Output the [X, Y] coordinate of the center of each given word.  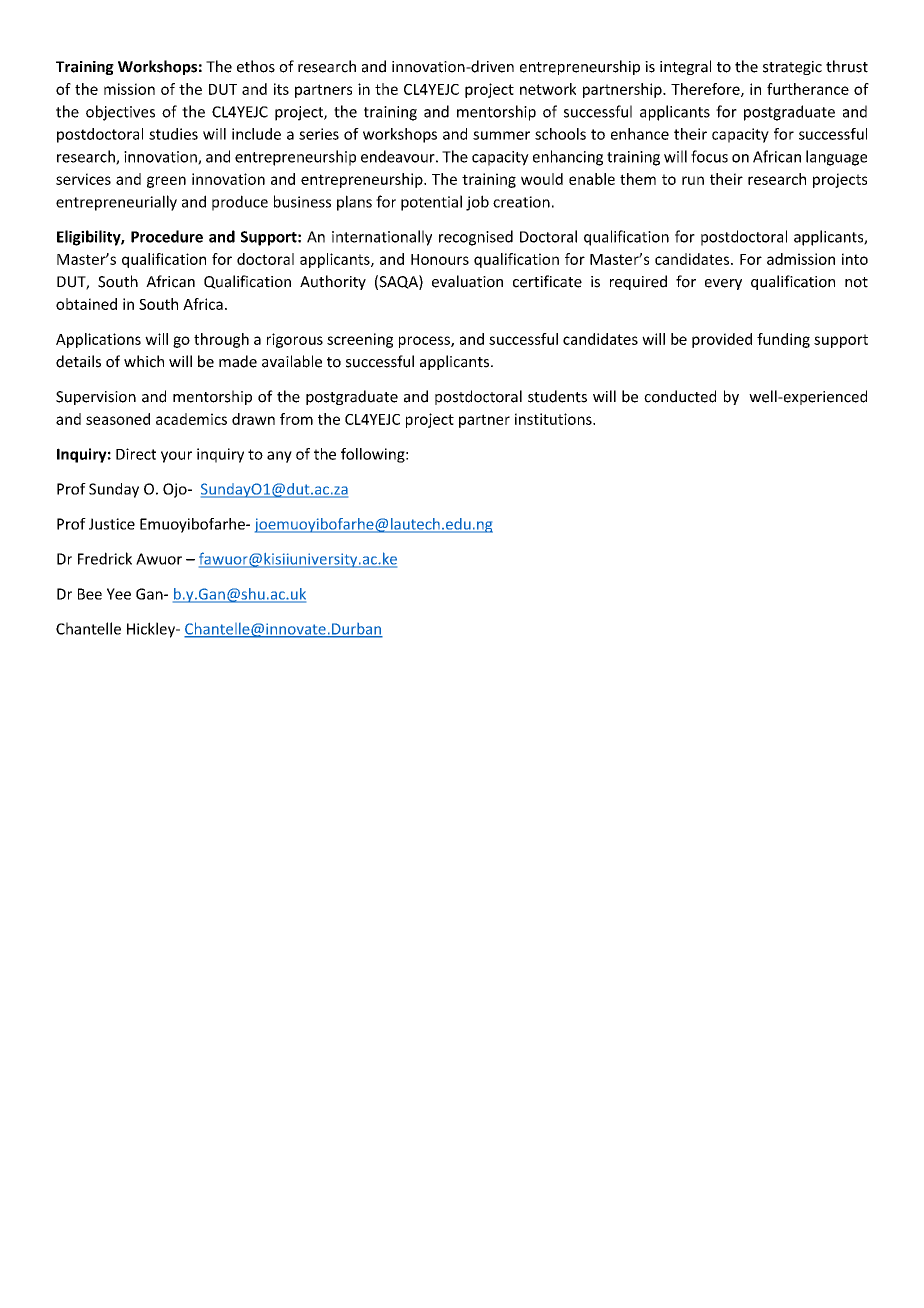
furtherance [808, 89]
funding [783, 340]
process [425, 342]
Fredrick [105, 558]
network [548, 89]
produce [240, 203]
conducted [680, 396]
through [221, 340]
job [477, 203]
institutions [554, 419]
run [693, 180]
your [176, 457]
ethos [256, 66]
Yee [119, 594]
